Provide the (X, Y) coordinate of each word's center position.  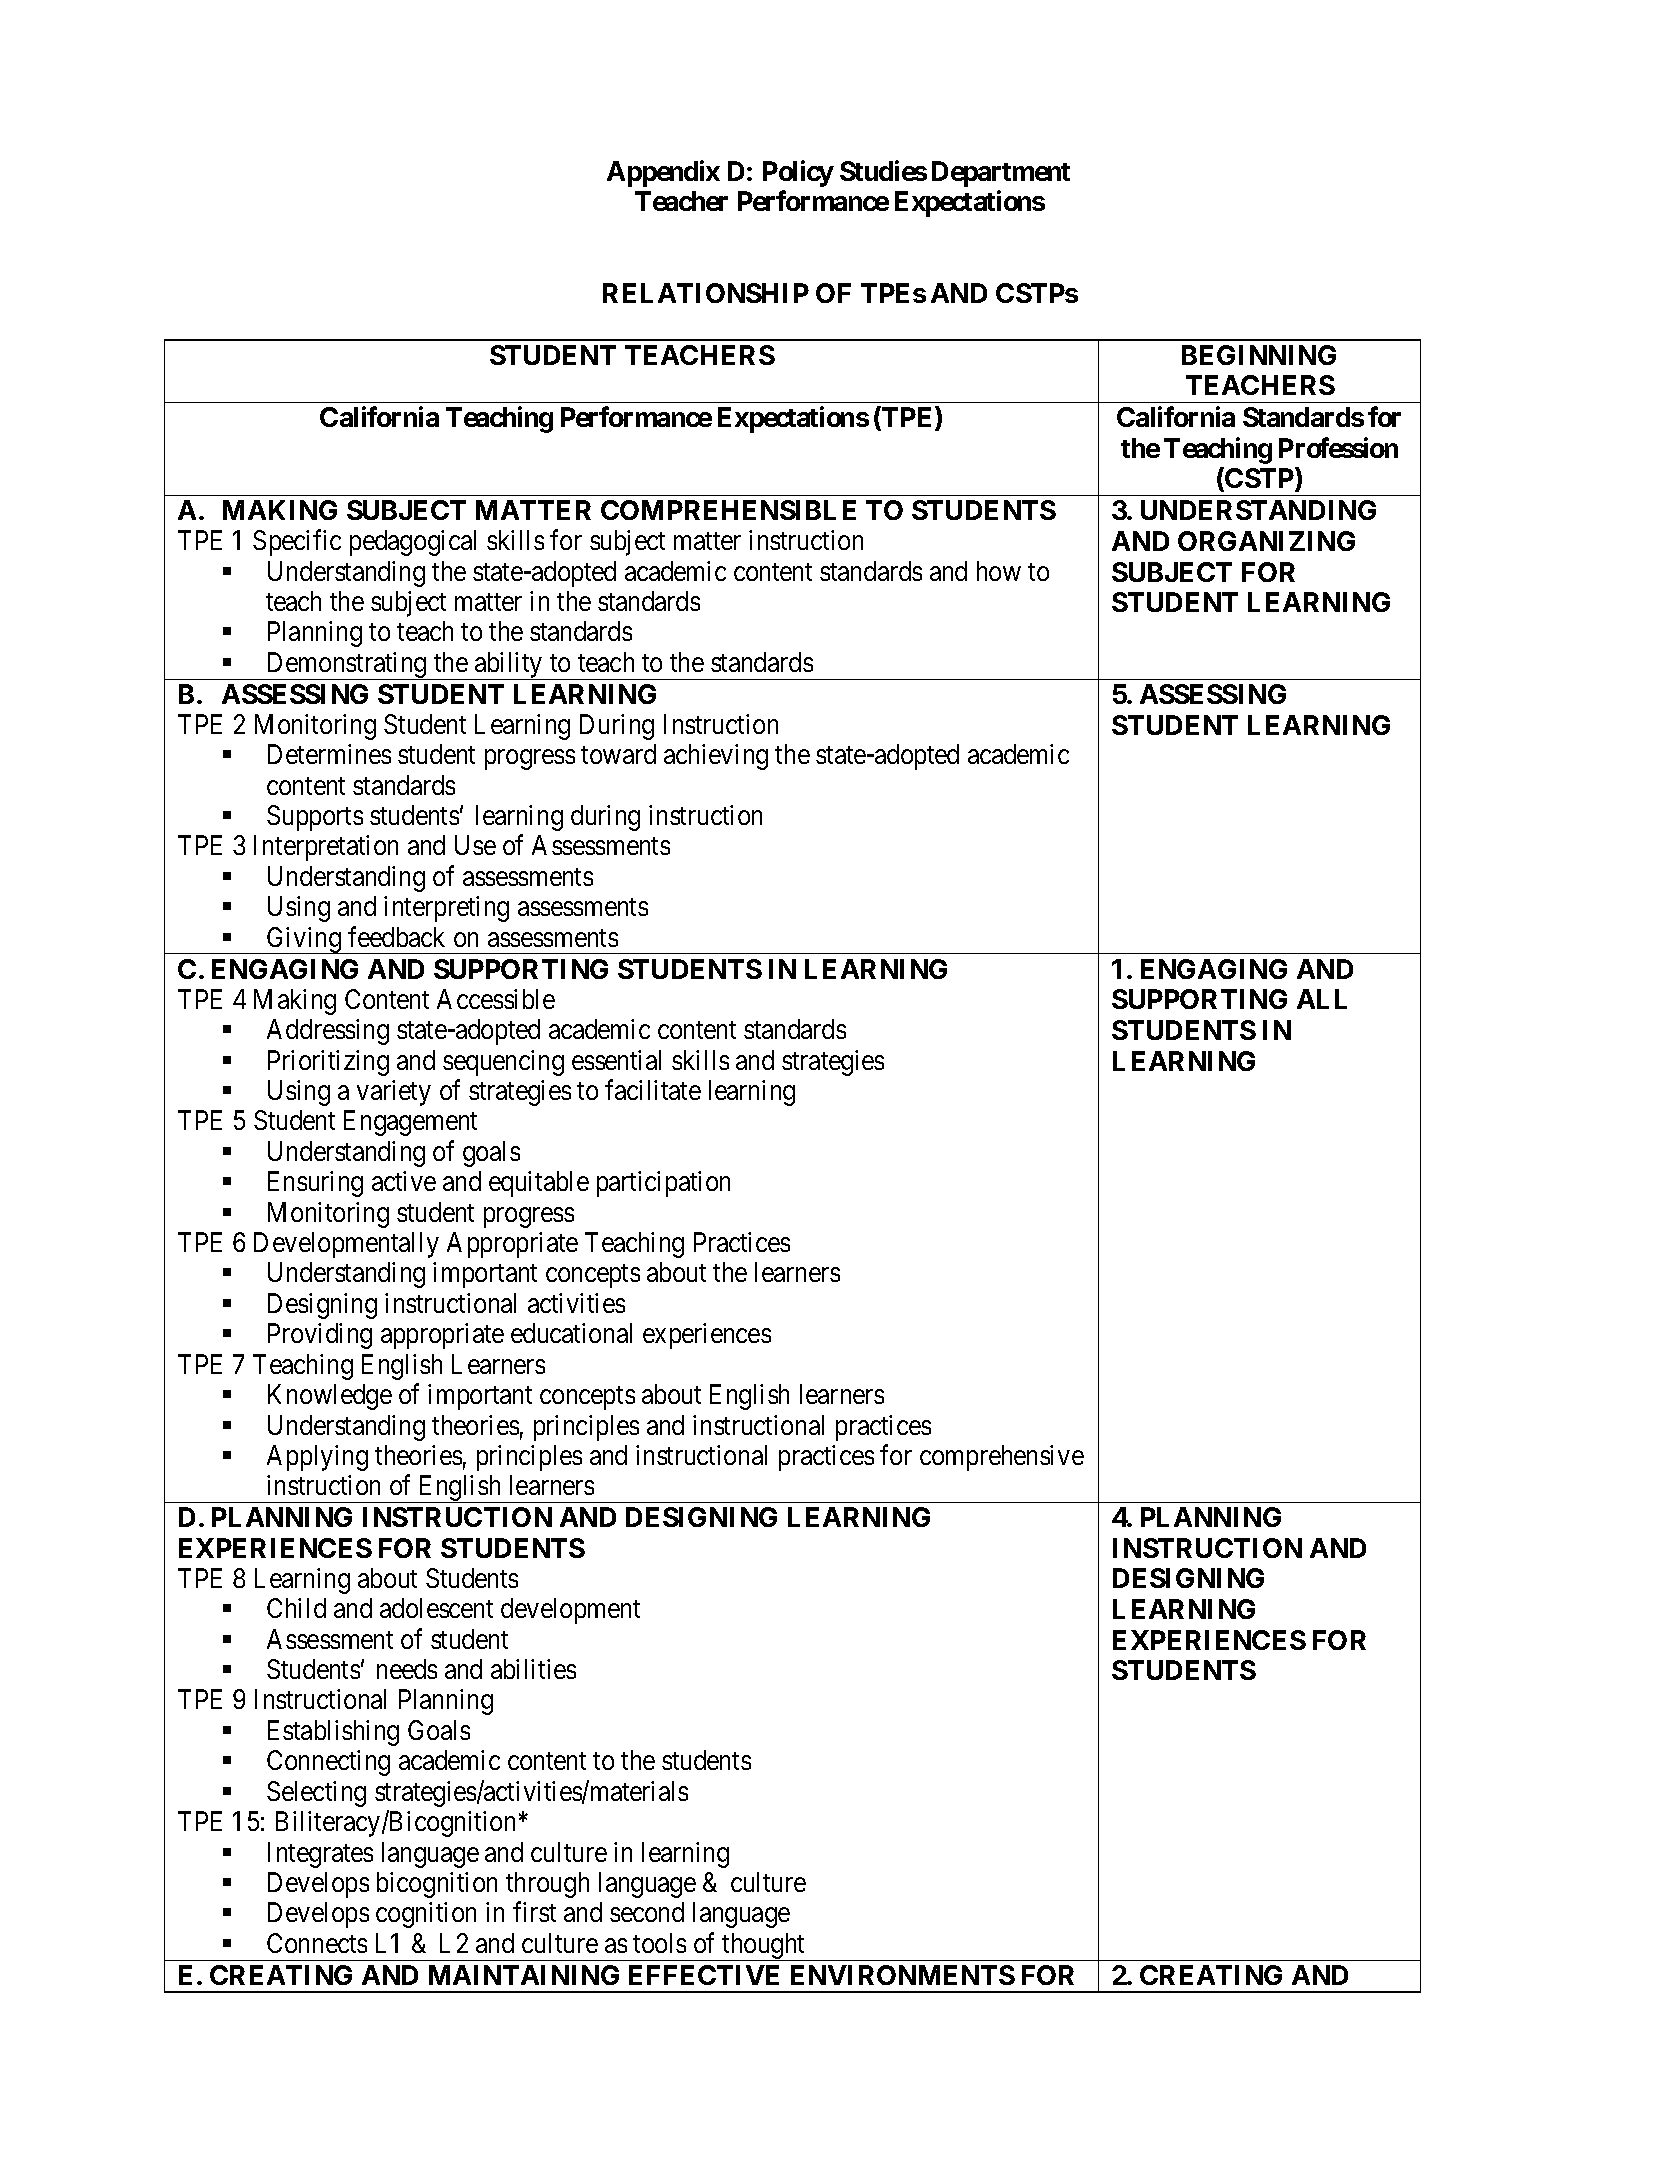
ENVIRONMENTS (903, 1975)
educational (571, 1333)
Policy (798, 173)
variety (394, 1093)
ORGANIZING (1266, 541)
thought (764, 1947)
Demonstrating (346, 666)
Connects (317, 1943)
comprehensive (1002, 1458)
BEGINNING (1259, 355)
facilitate (653, 1090)
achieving (716, 757)
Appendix (663, 173)
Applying (317, 1458)
